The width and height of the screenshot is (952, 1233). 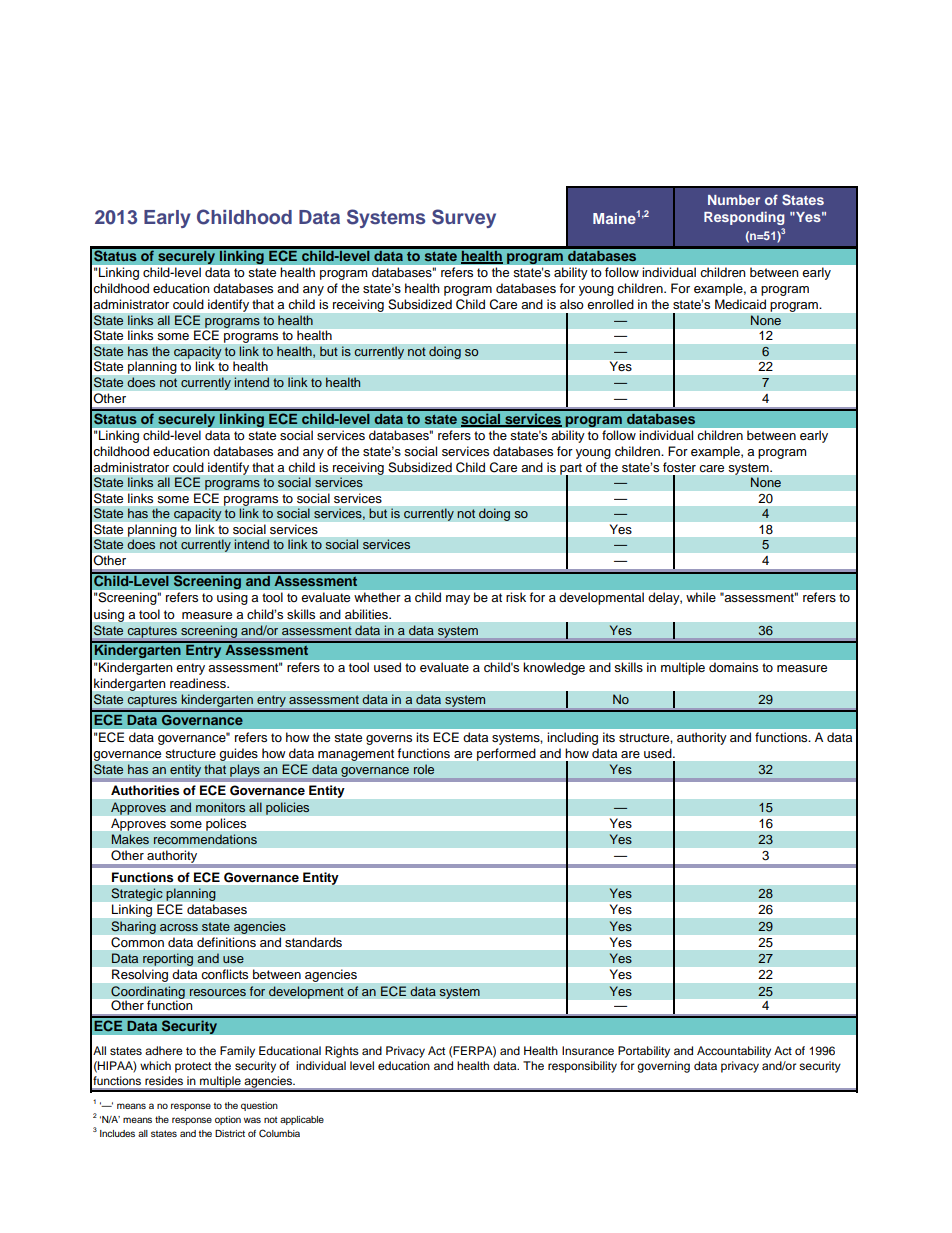 I want to click on Survey, so click(x=464, y=218).
